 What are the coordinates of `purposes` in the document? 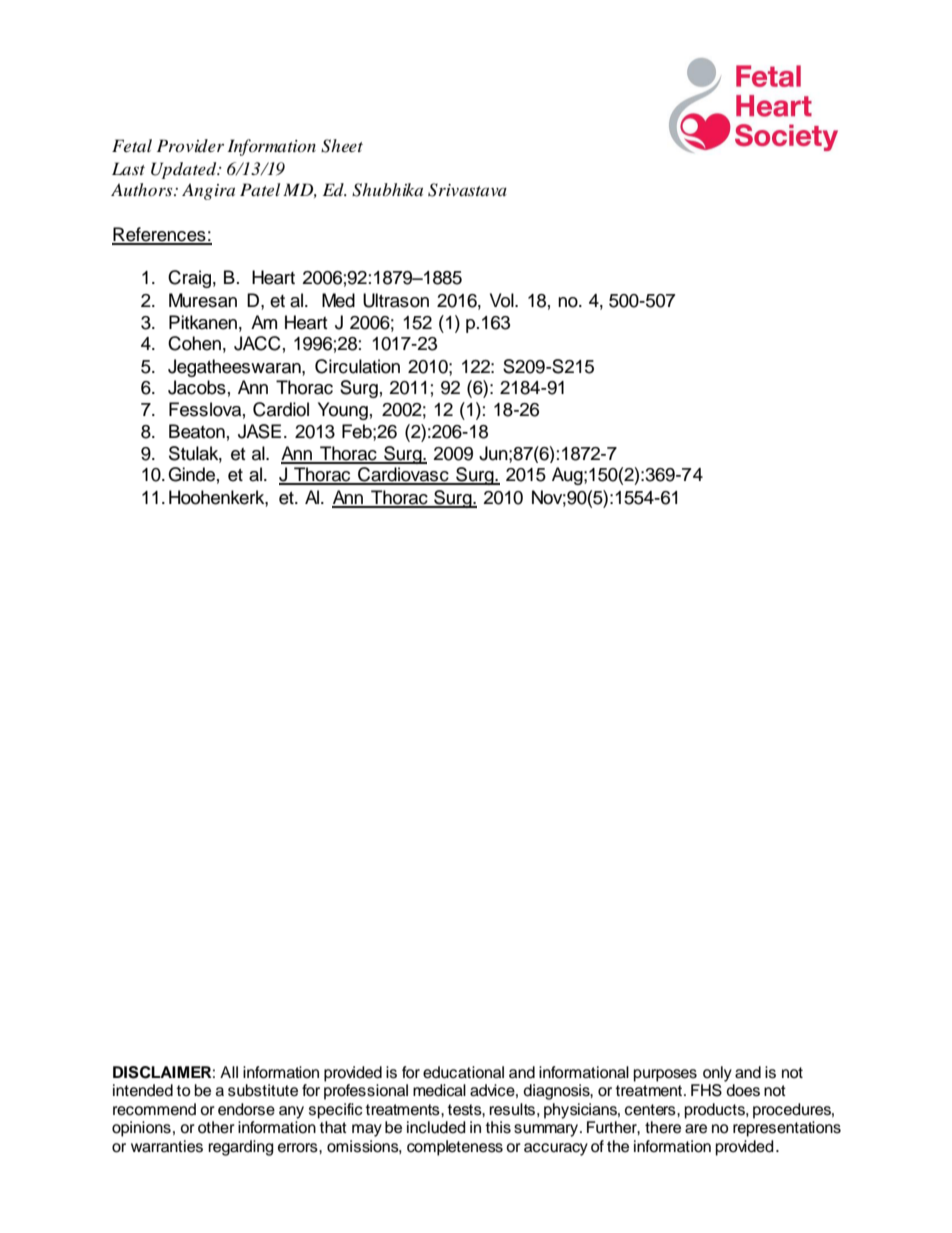 It's located at (665, 1075).
